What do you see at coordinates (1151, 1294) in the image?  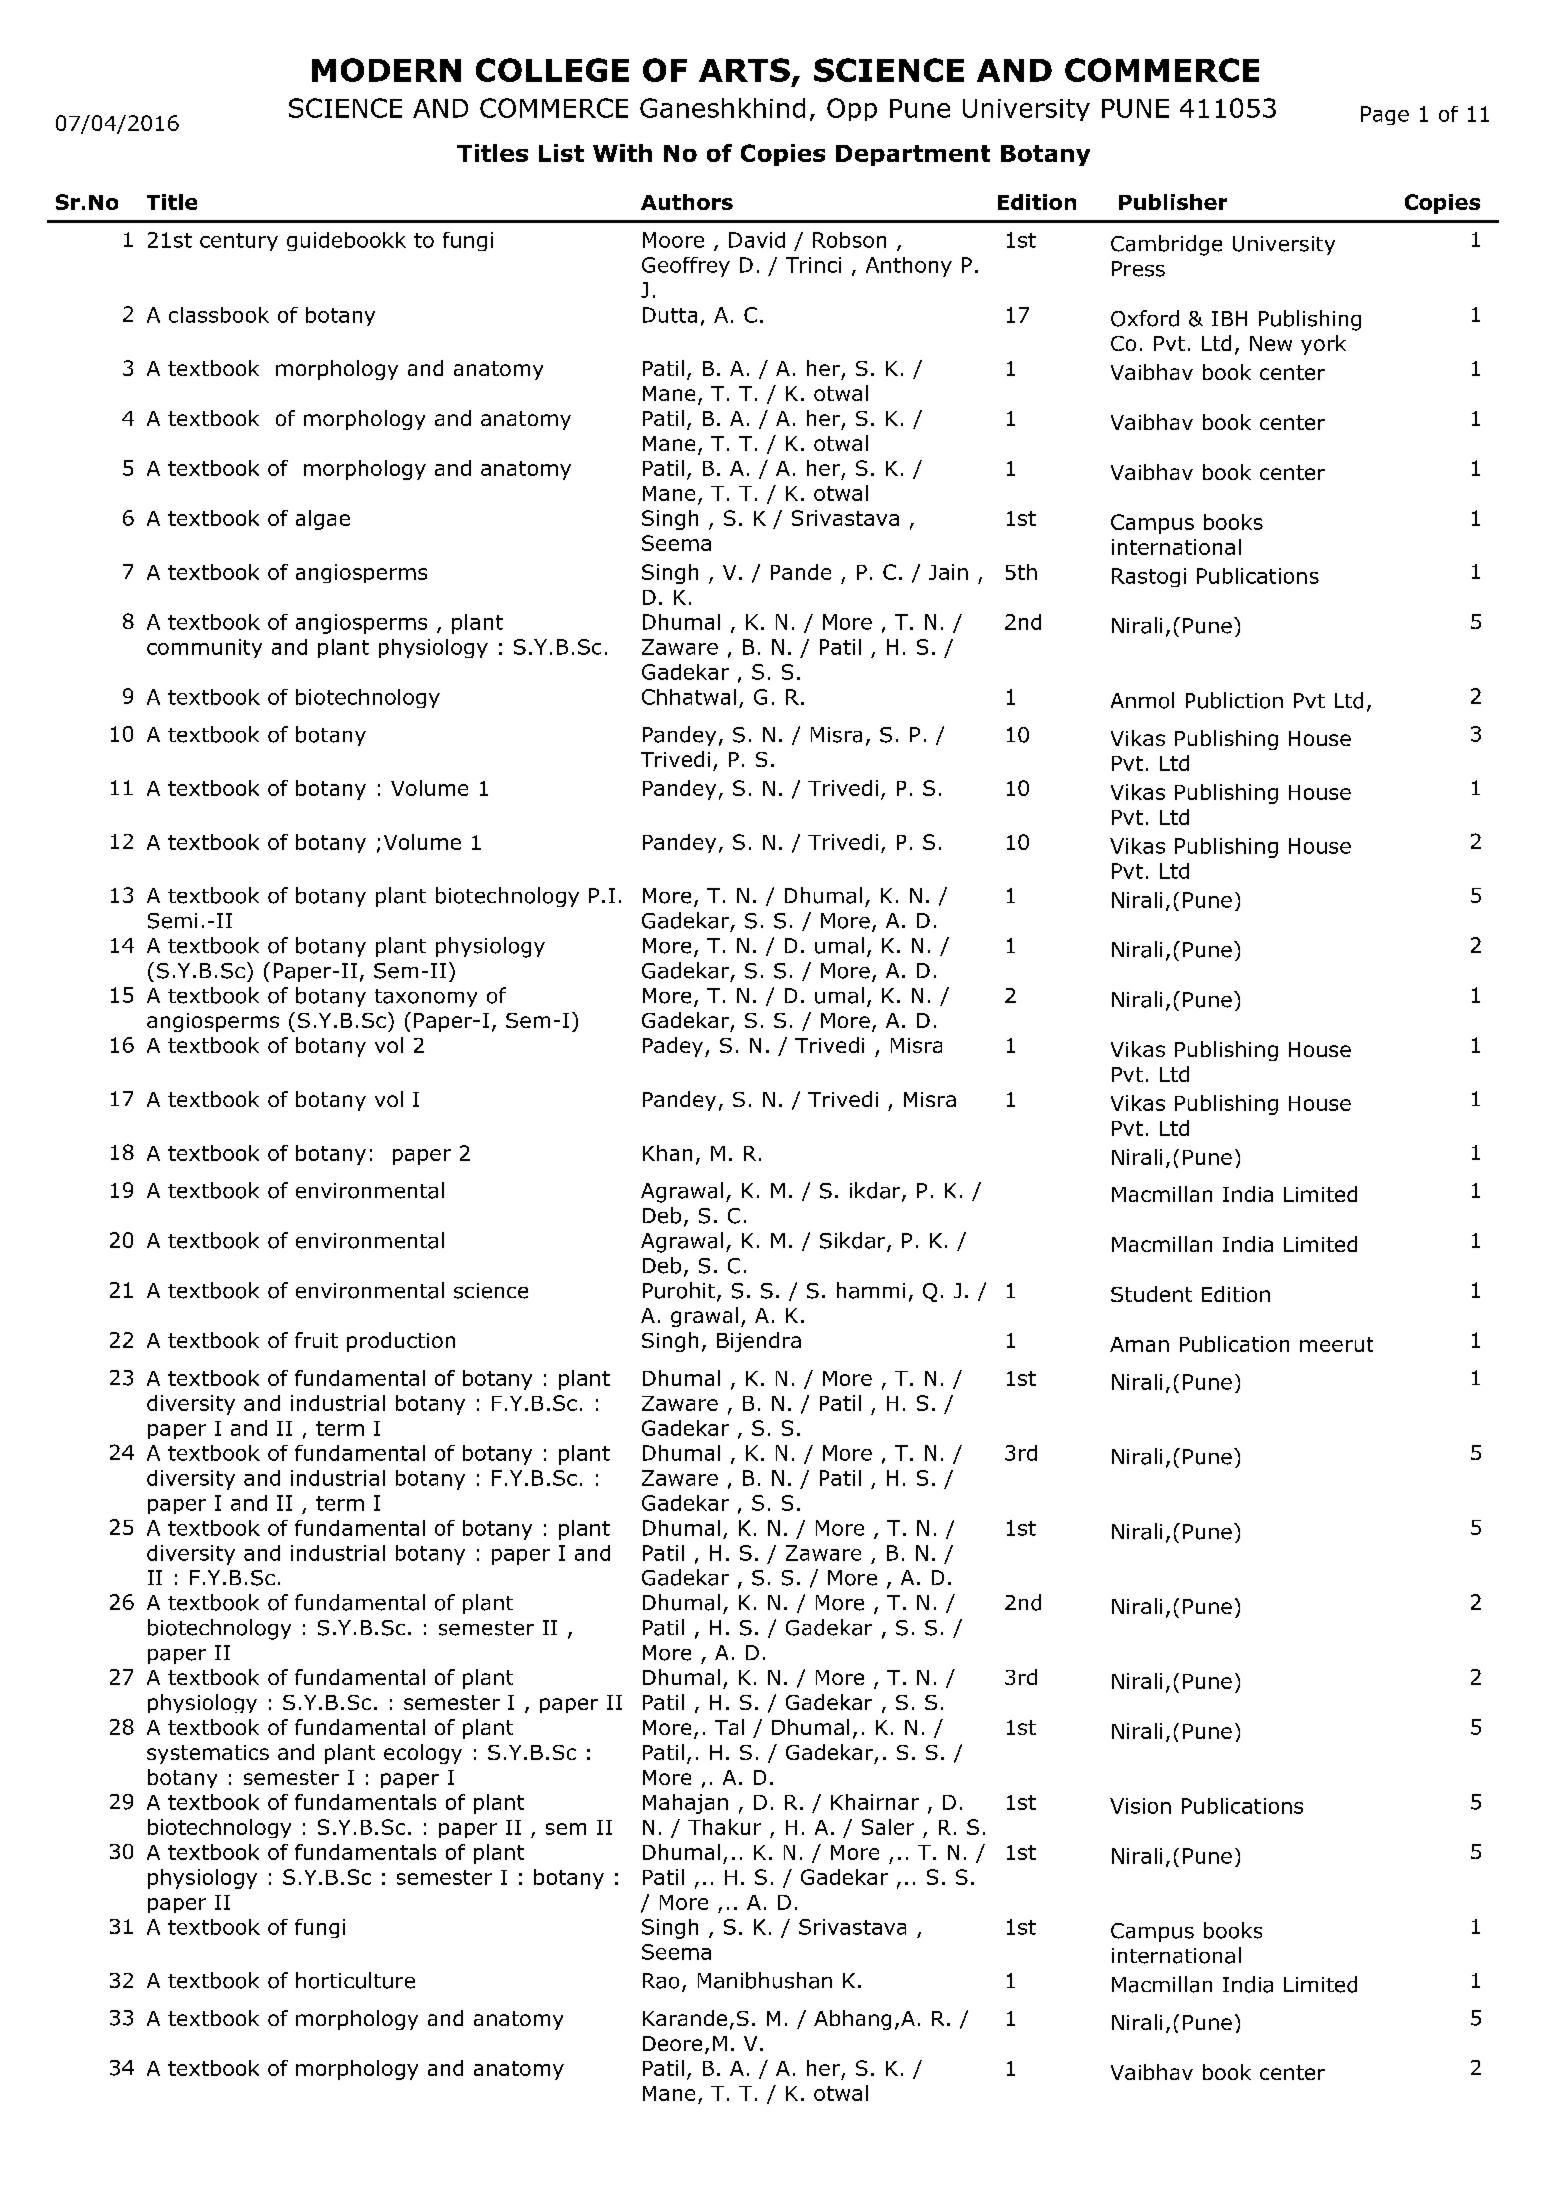 I see `Student` at bounding box center [1151, 1294].
